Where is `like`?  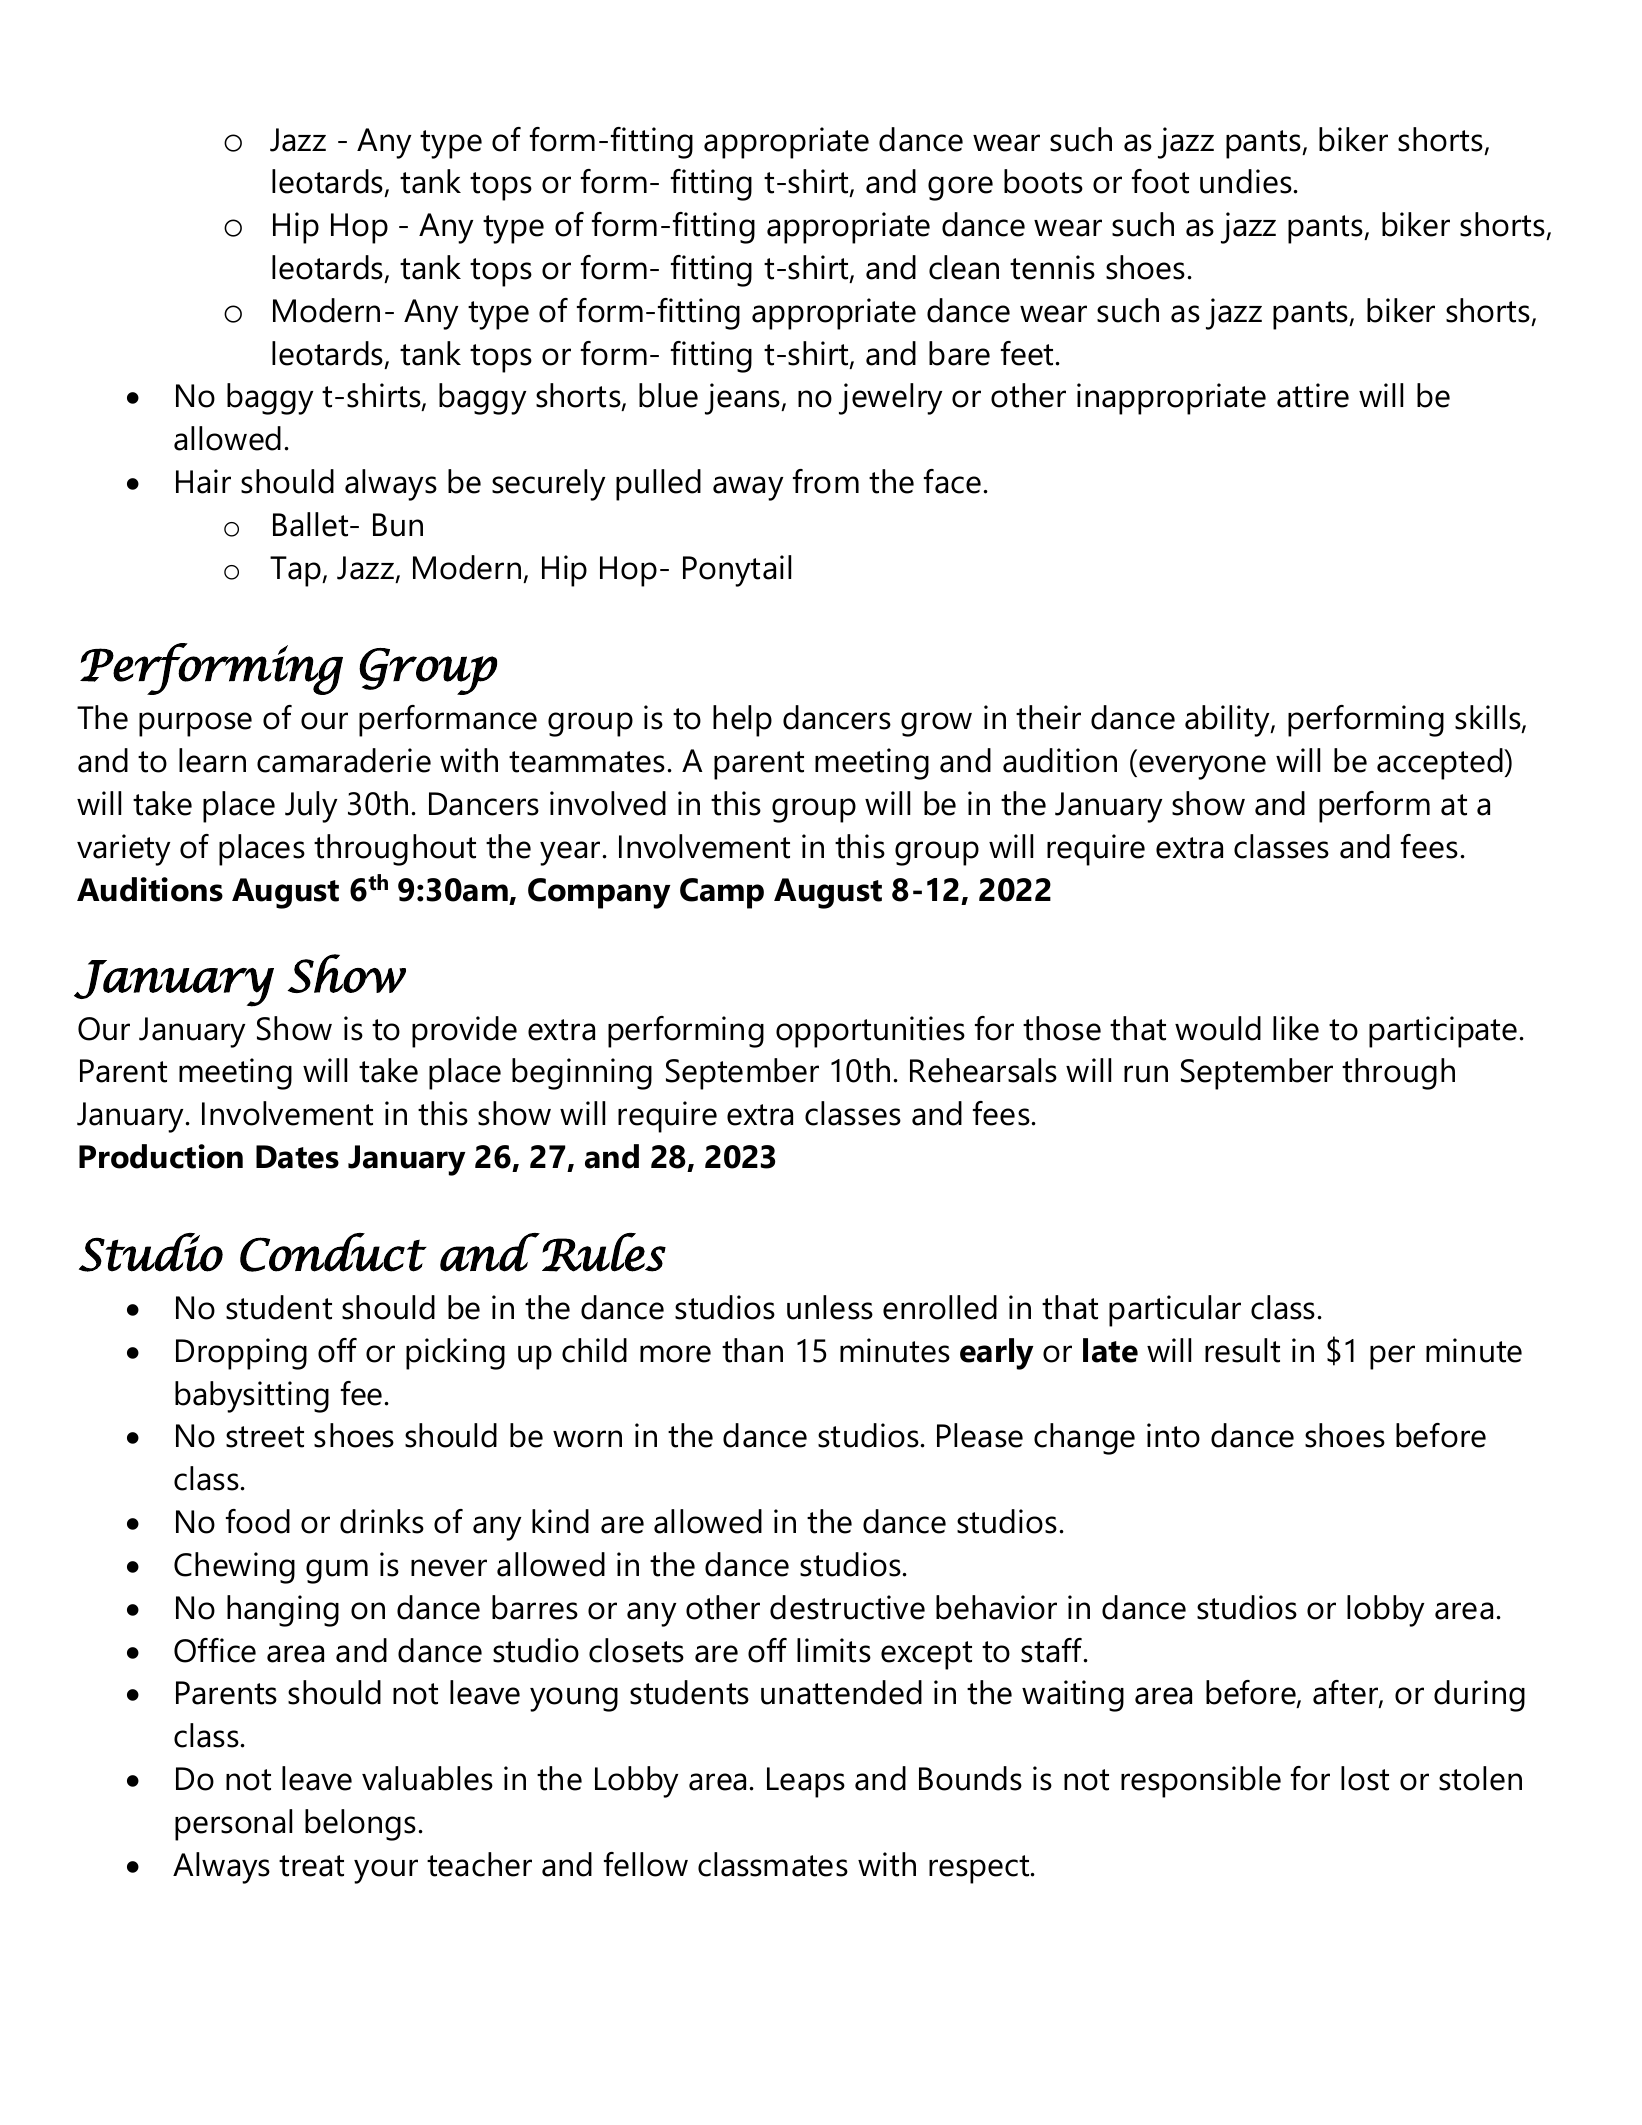 like is located at coordinates (1296, 1028).
